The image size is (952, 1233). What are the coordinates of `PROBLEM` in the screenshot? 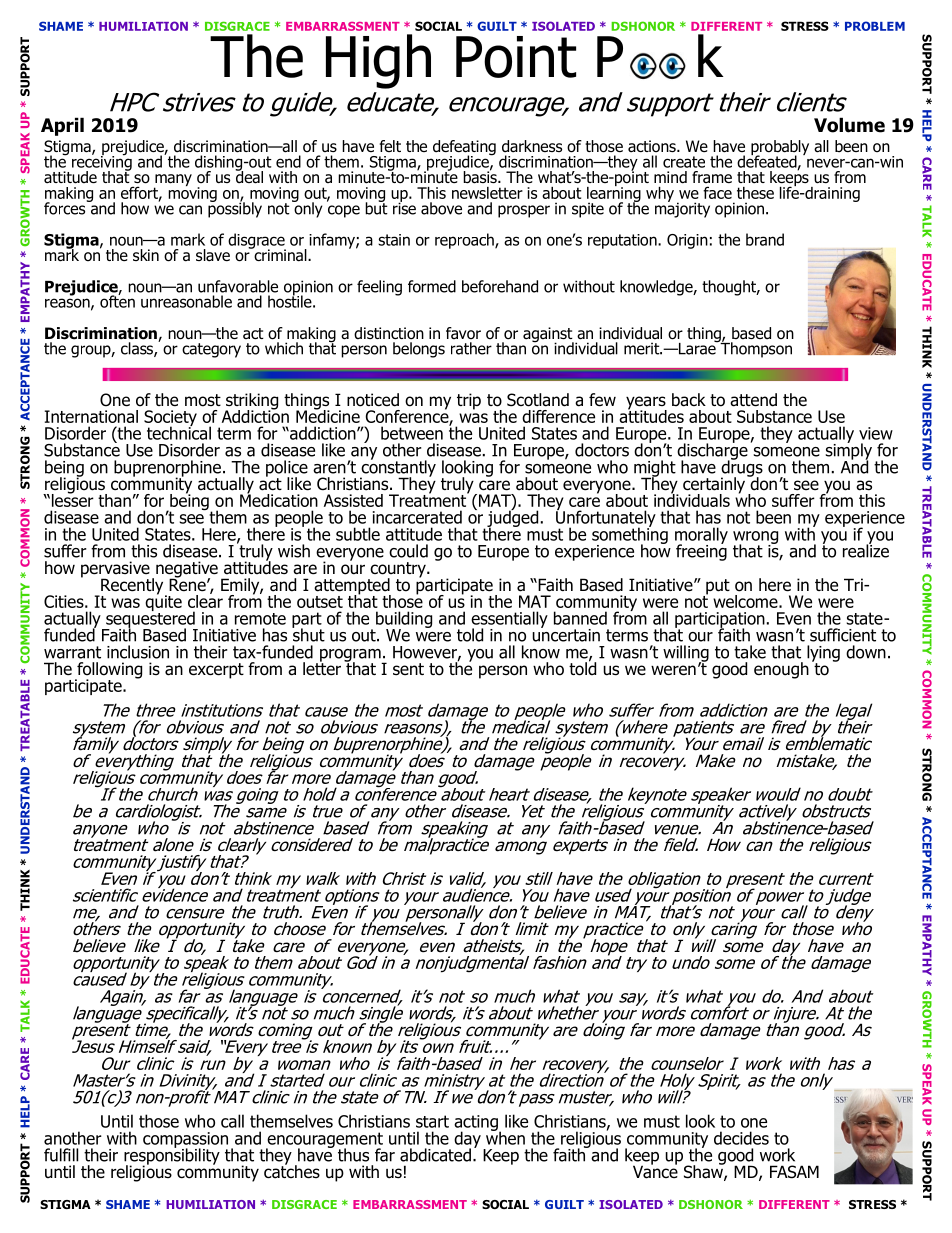 It's located at (875, 26).
